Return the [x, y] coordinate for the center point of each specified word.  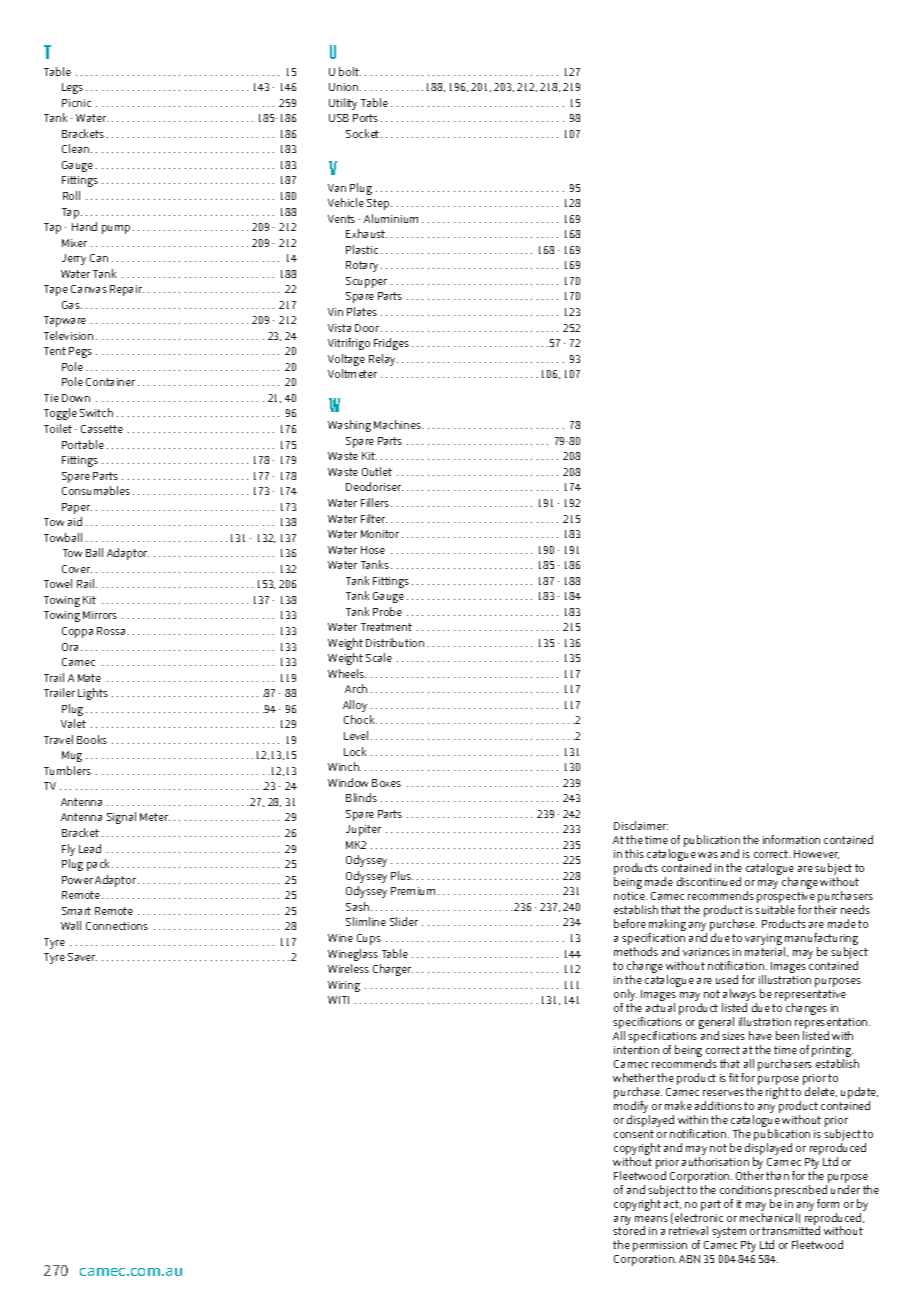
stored [629, 1230]
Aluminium [391, 218]
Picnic [76, 103]
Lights [93, 694]
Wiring [344, 986]
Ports [365, 118]
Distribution [395, 642]
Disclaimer [641, 825]
